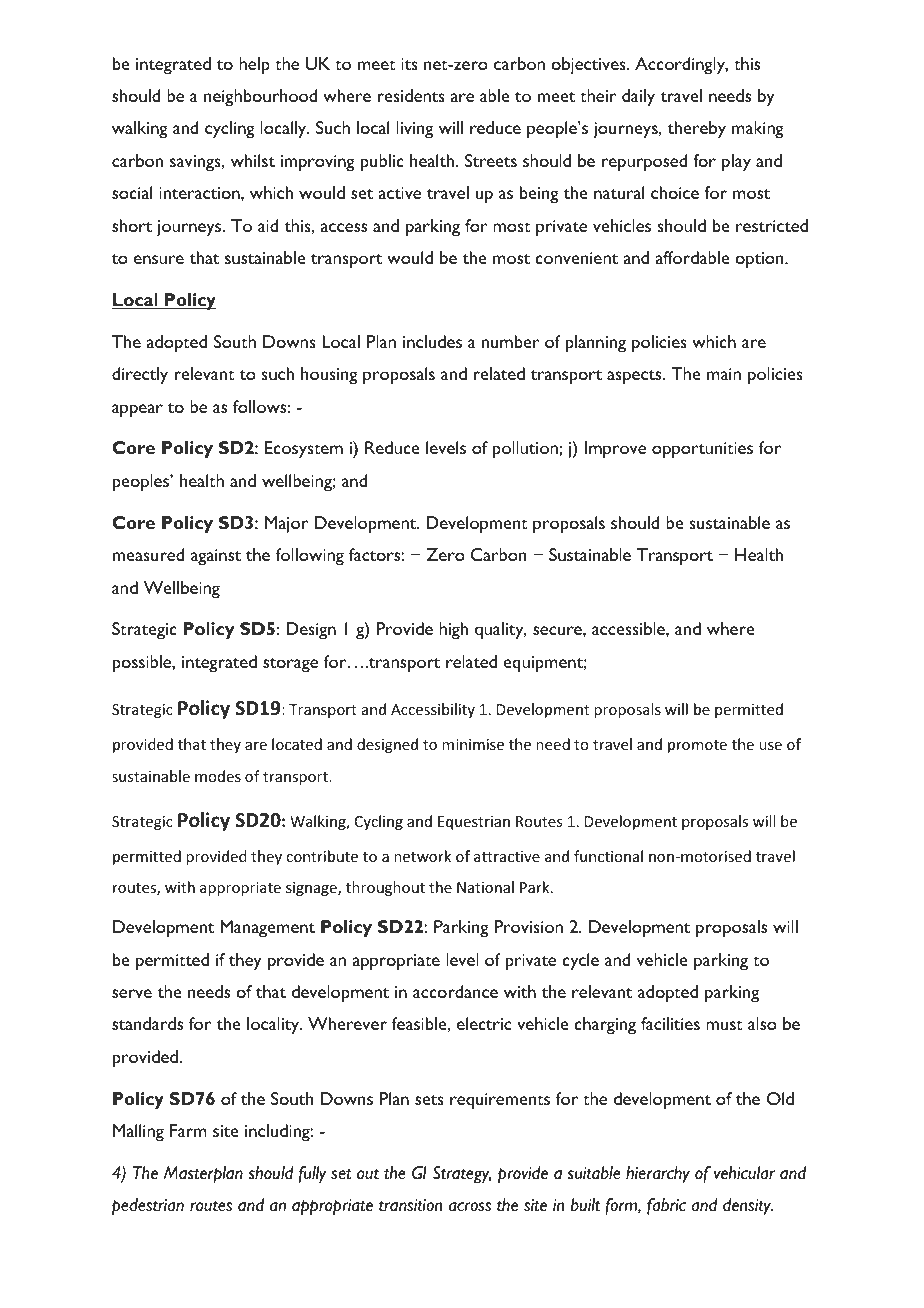 The image size is (924, 1308). Describe the element at coordinates (453, 631) in the screenshot. I see `high` at that location.
